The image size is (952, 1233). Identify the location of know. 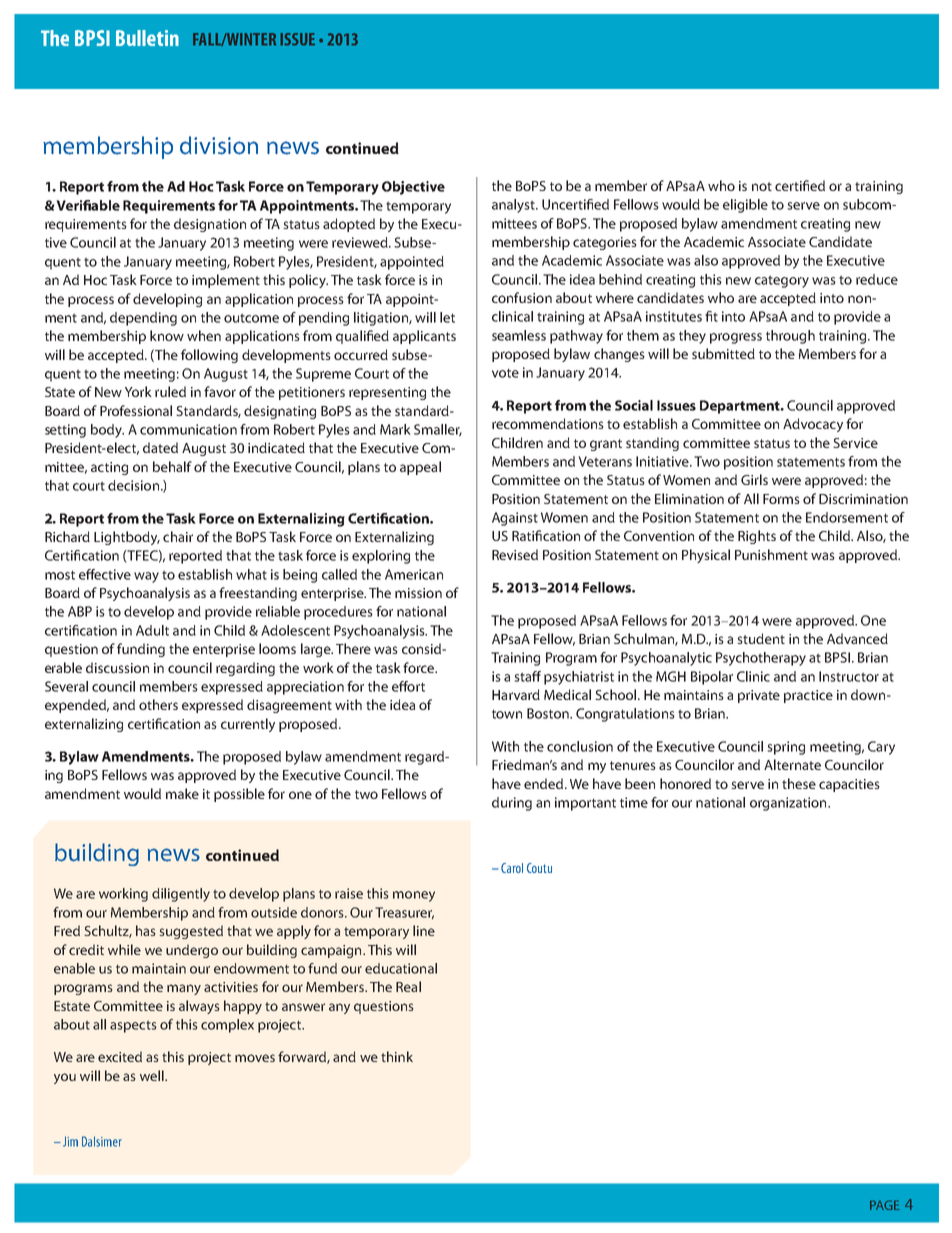
(167, 335).
